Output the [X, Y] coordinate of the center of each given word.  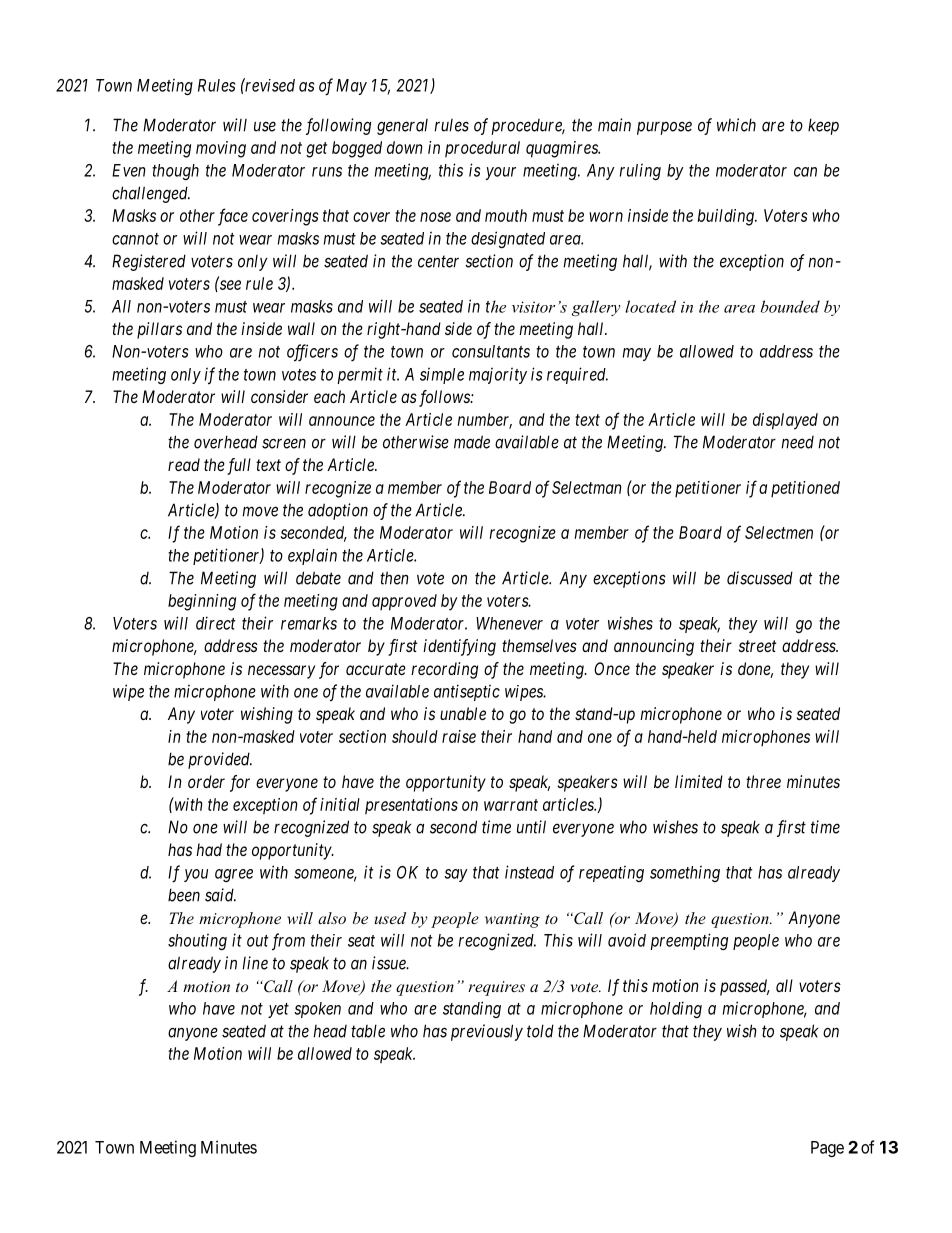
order [206, 781]
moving [221, 149]
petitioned [805, 489]
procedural [482, 149]
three [763, 781]
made [472, 442]
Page [827, 1149]
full [239, 466]
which [736, 125]
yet [278, 1010]
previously [487, 1032]
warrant [511, 805]
